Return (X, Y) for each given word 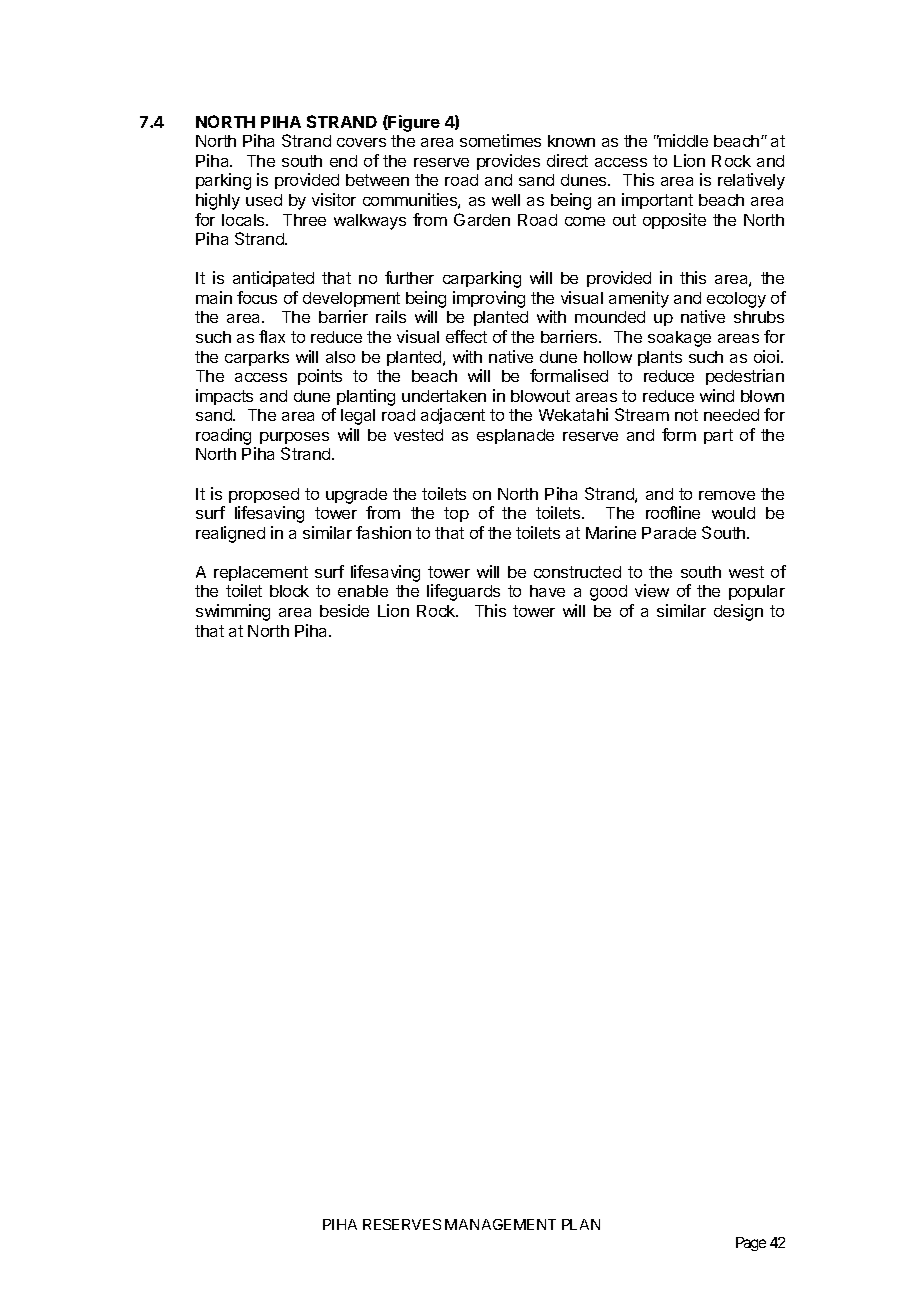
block (289, 591)
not (686, 415)
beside (344, 610)
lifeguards (463, 592)
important (657, 201)
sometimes (500, 140)
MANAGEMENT (500, 1224)
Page (751, 1244)
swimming (233, 612)
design (738, 612)
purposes (294, 438)
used (264, 200)
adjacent (453, 416)
